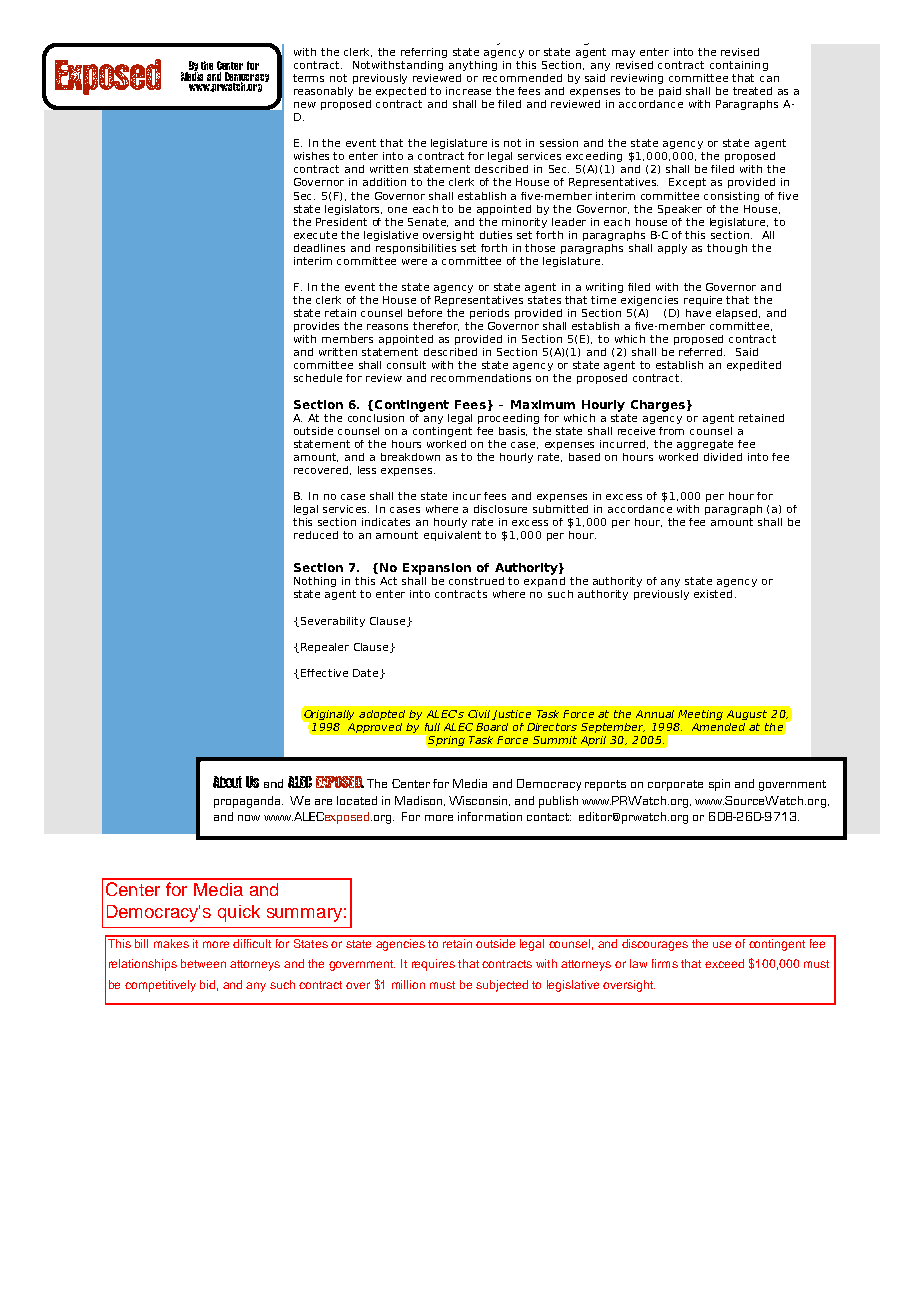 The image size is (924, 1308). Describe the element at coordinates (387, 327) in the screenshot. I see `reasons` at that location.
